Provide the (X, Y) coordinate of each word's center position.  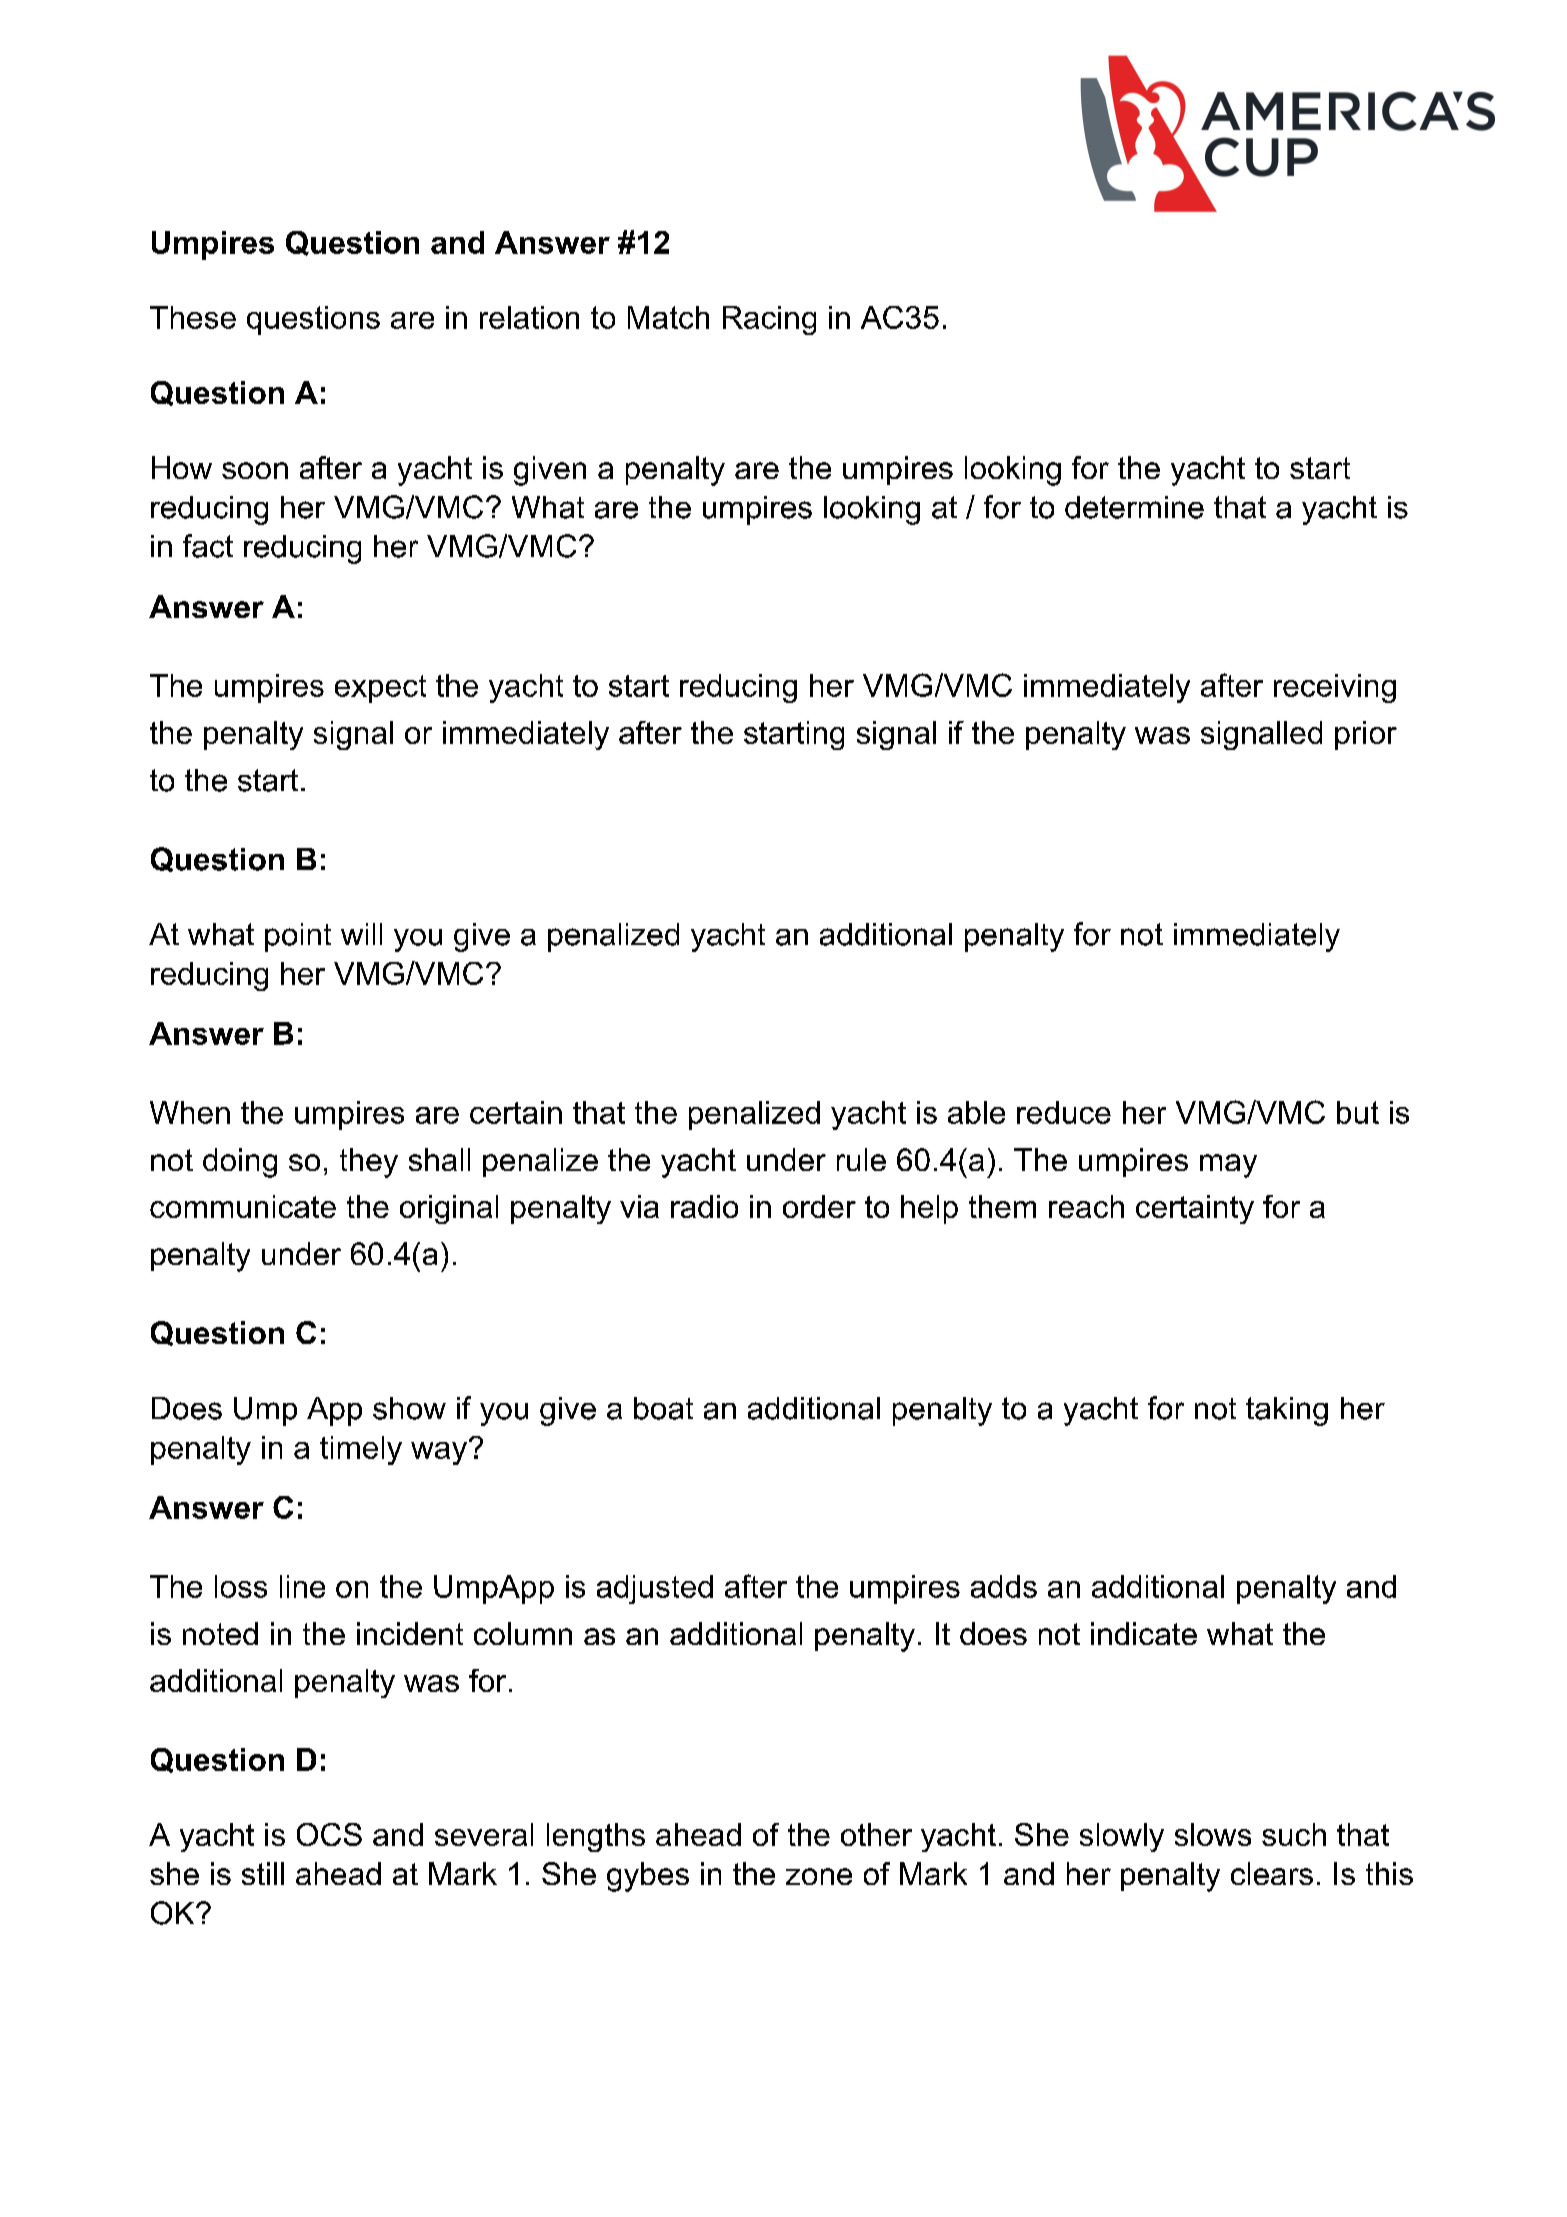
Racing (769, 320)
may (1228, 1166)
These (193, 317)
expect (380, 689)
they (369, 1163)
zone (819, 1876)
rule (861, 1159)
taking (1287, 1411)
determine (1134, 507)
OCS (329, 1834)
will (361, 934)
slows (1213, 1834)
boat (663, 1408)
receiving (1335, 688)
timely (361, 1450)
